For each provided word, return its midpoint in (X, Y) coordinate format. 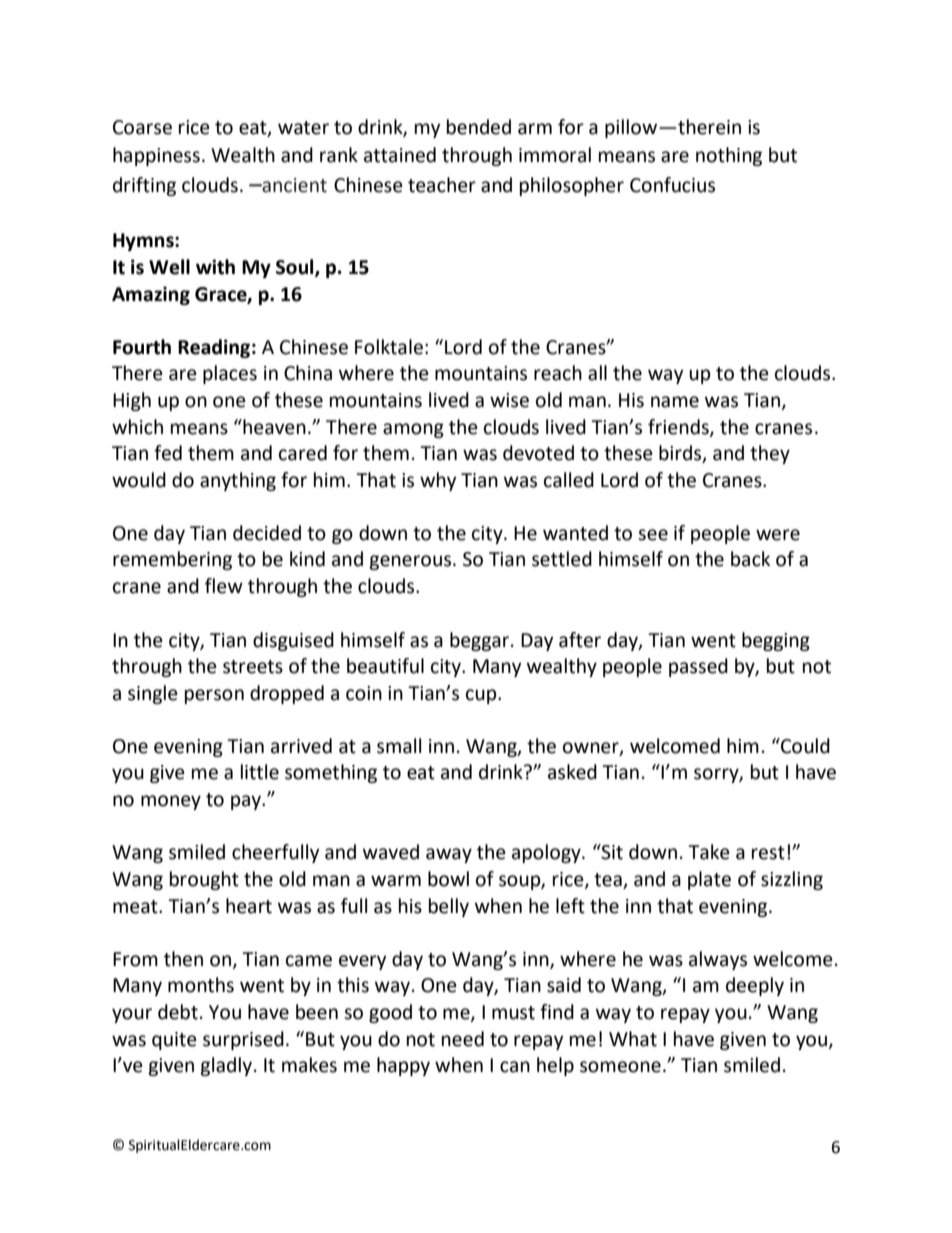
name (675, 402)
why (438, 481)
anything (238, 481)
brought (204, 880)
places (230, 374)
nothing (729, 156)
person (214, 696)
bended (479, 127)
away (449, 855)
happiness (156, 156)
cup (482, 696)
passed (698, 667)
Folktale (389, 347)
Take (709, 852)
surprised (243, 1040)
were (778, 535)
